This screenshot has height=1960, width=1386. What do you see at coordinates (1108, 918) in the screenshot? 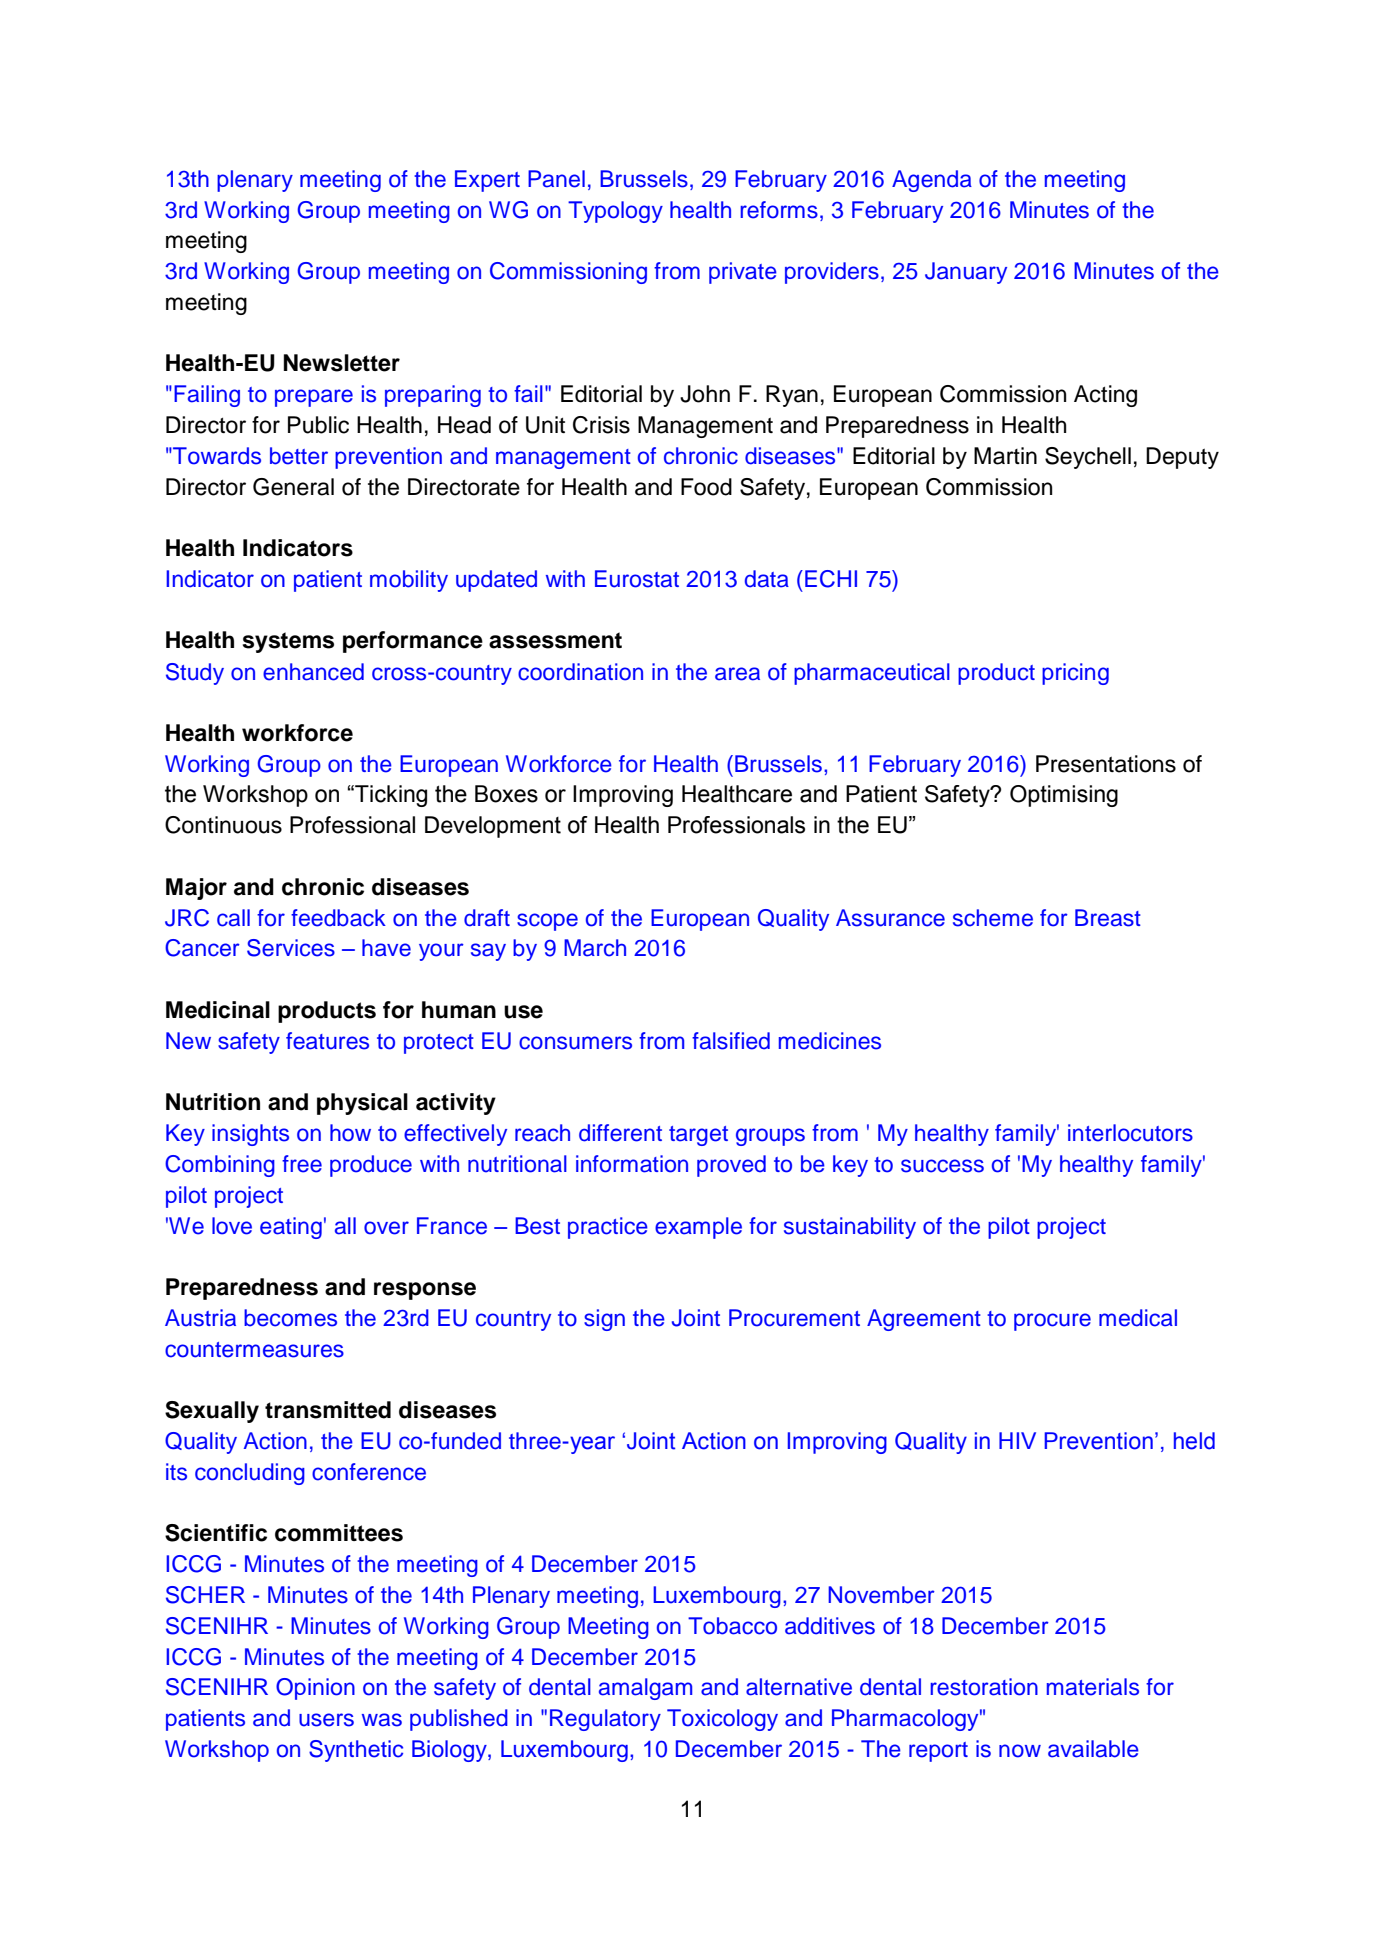
I see `Breast` at bounding box center [1108, 918].
